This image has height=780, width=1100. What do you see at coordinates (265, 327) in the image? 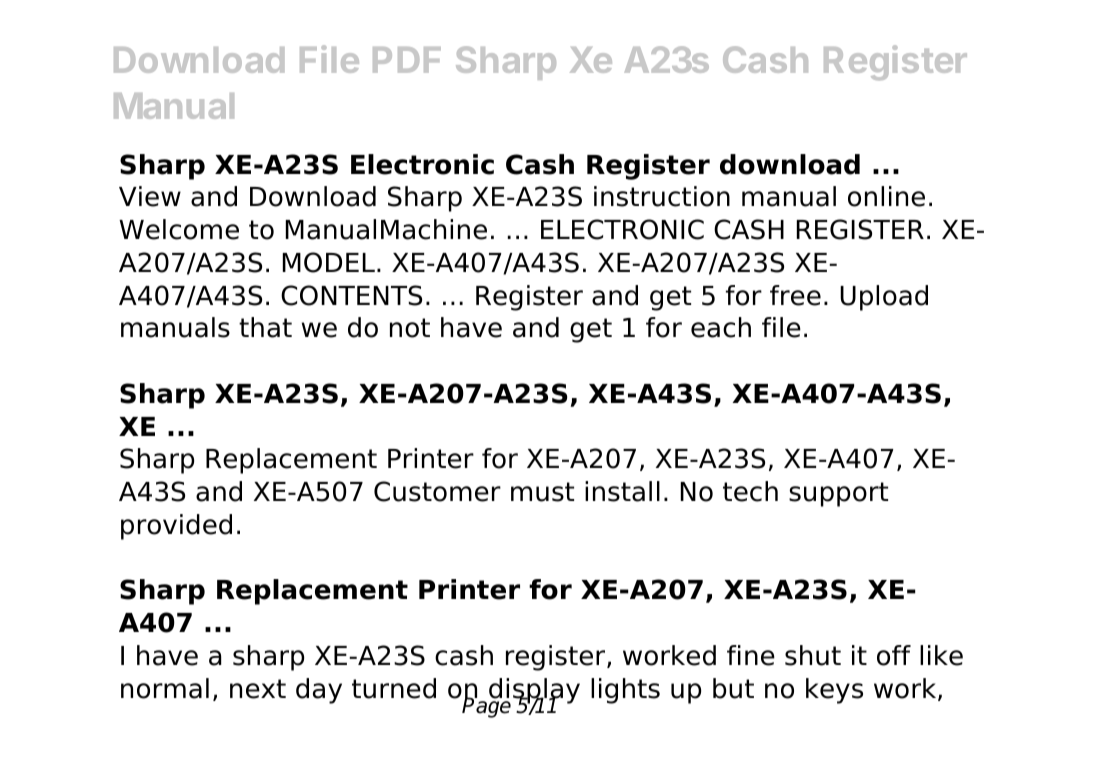
I see `that` at bounding box center [265, 327].
